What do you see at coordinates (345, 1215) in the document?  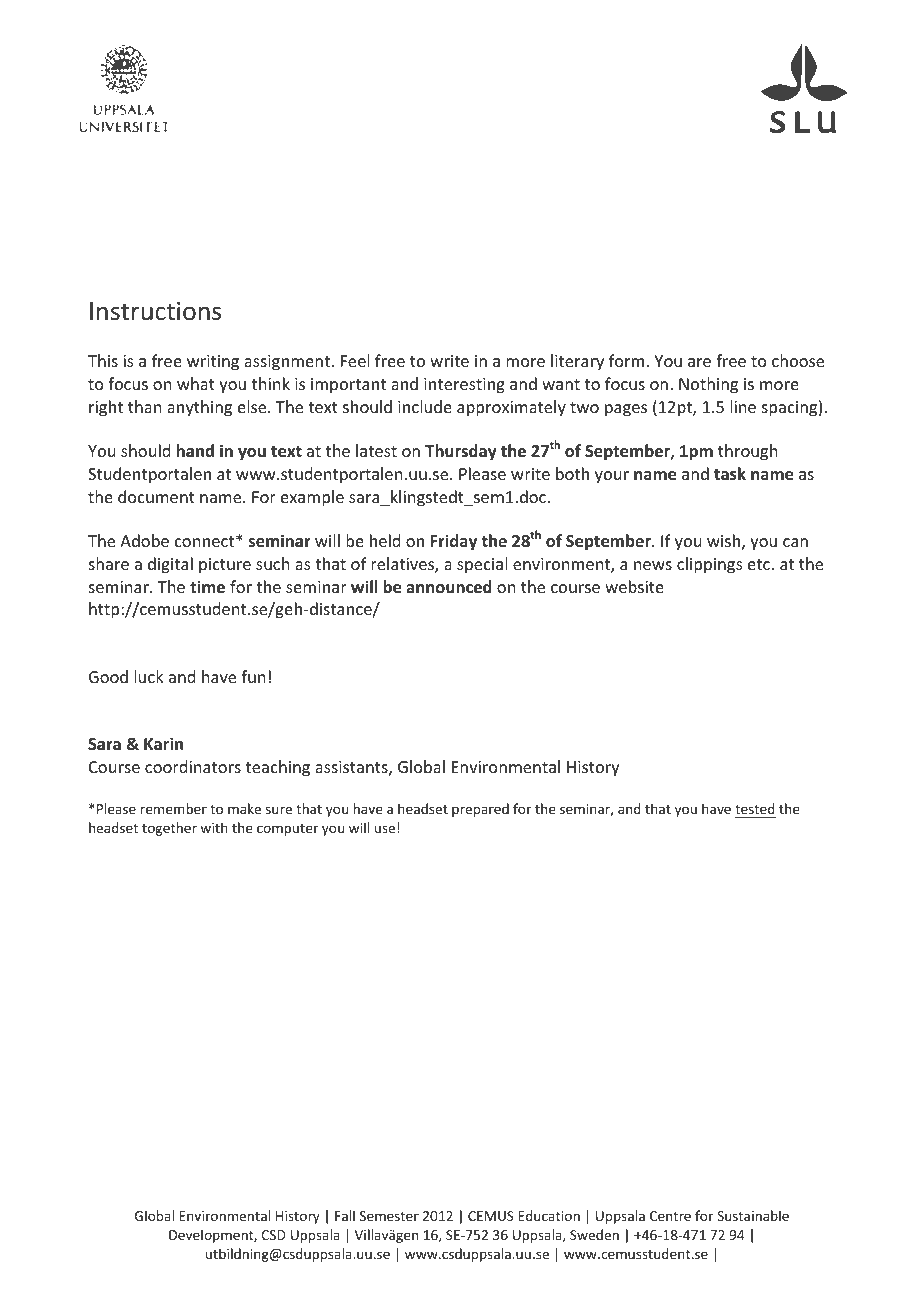 I see `Fall` at bounding box center [345, 1215].
